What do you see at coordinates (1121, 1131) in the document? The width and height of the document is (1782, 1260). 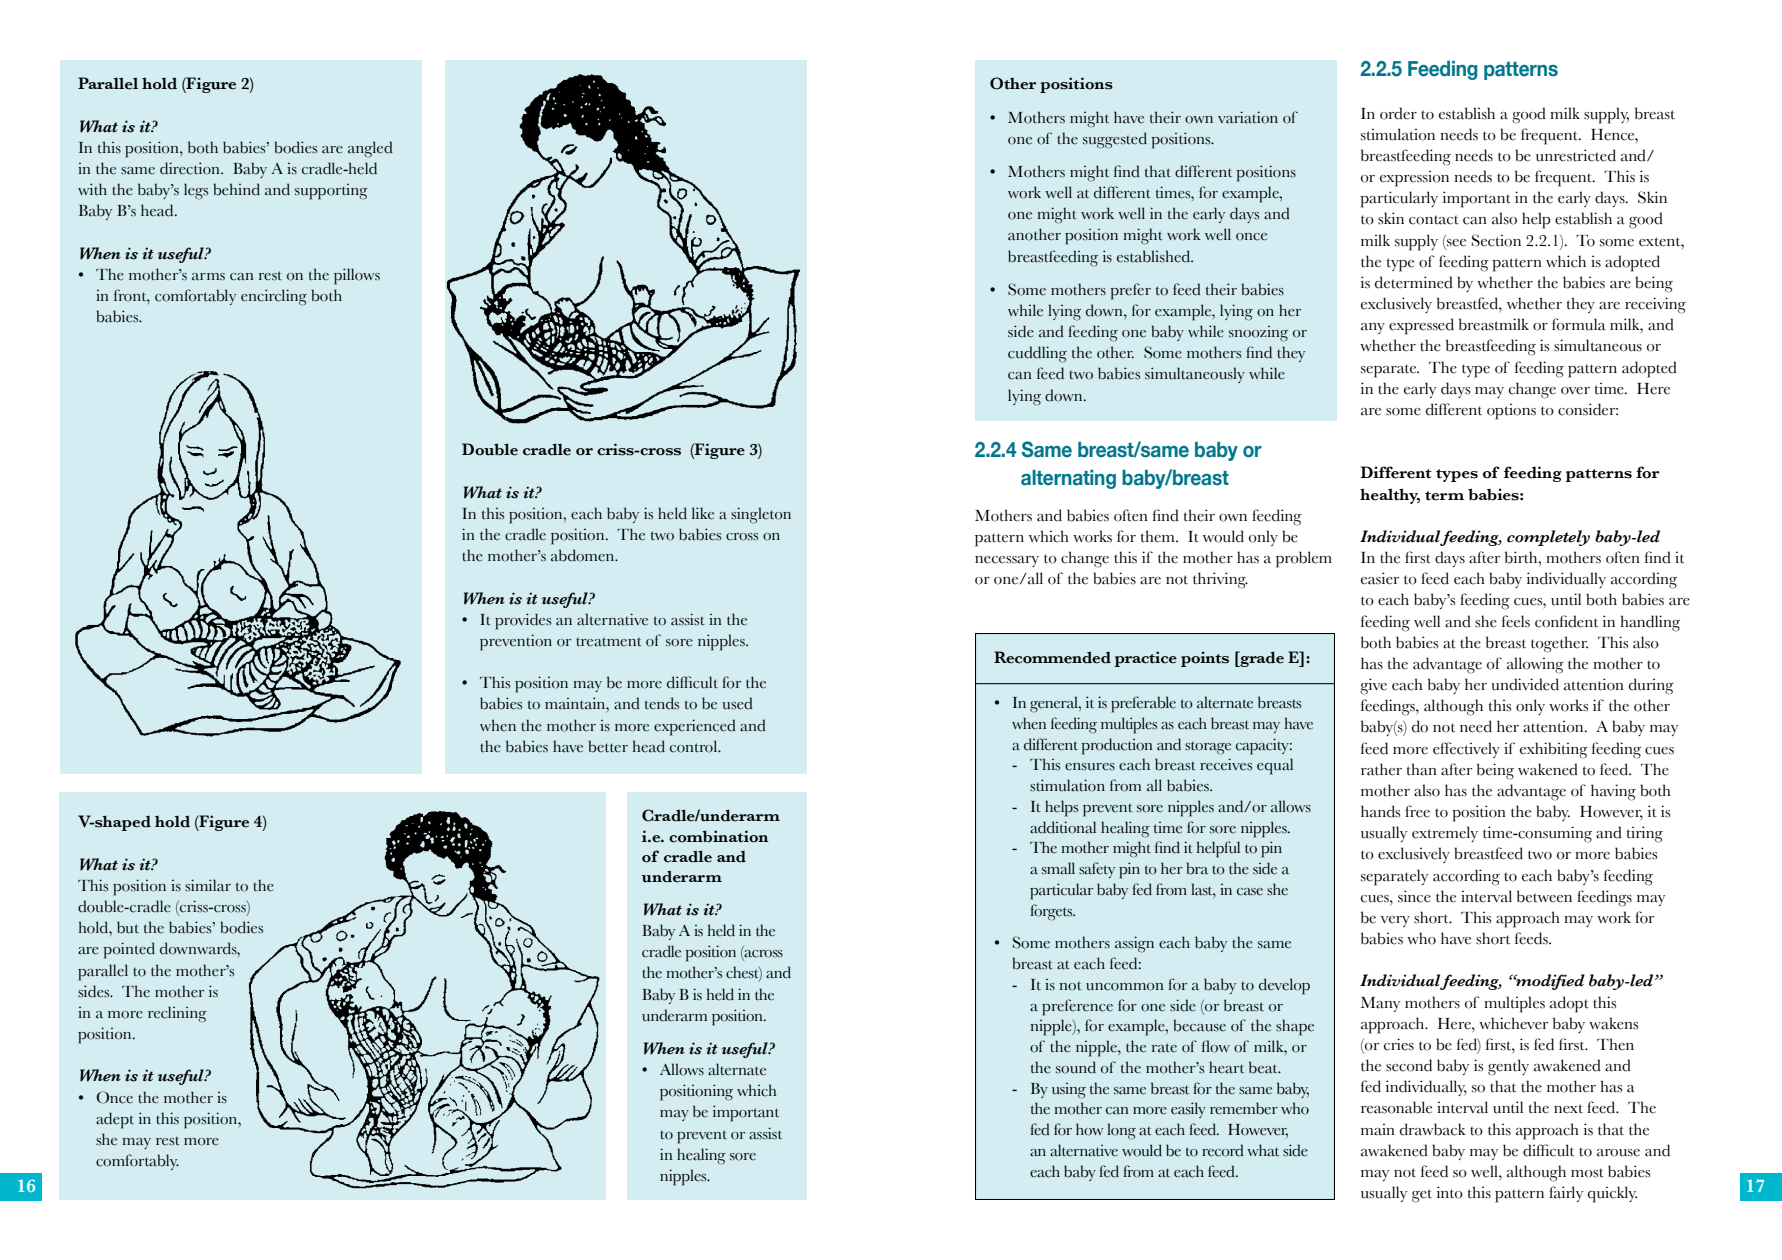 I see `long` at bounding box center [1121, 1131].
